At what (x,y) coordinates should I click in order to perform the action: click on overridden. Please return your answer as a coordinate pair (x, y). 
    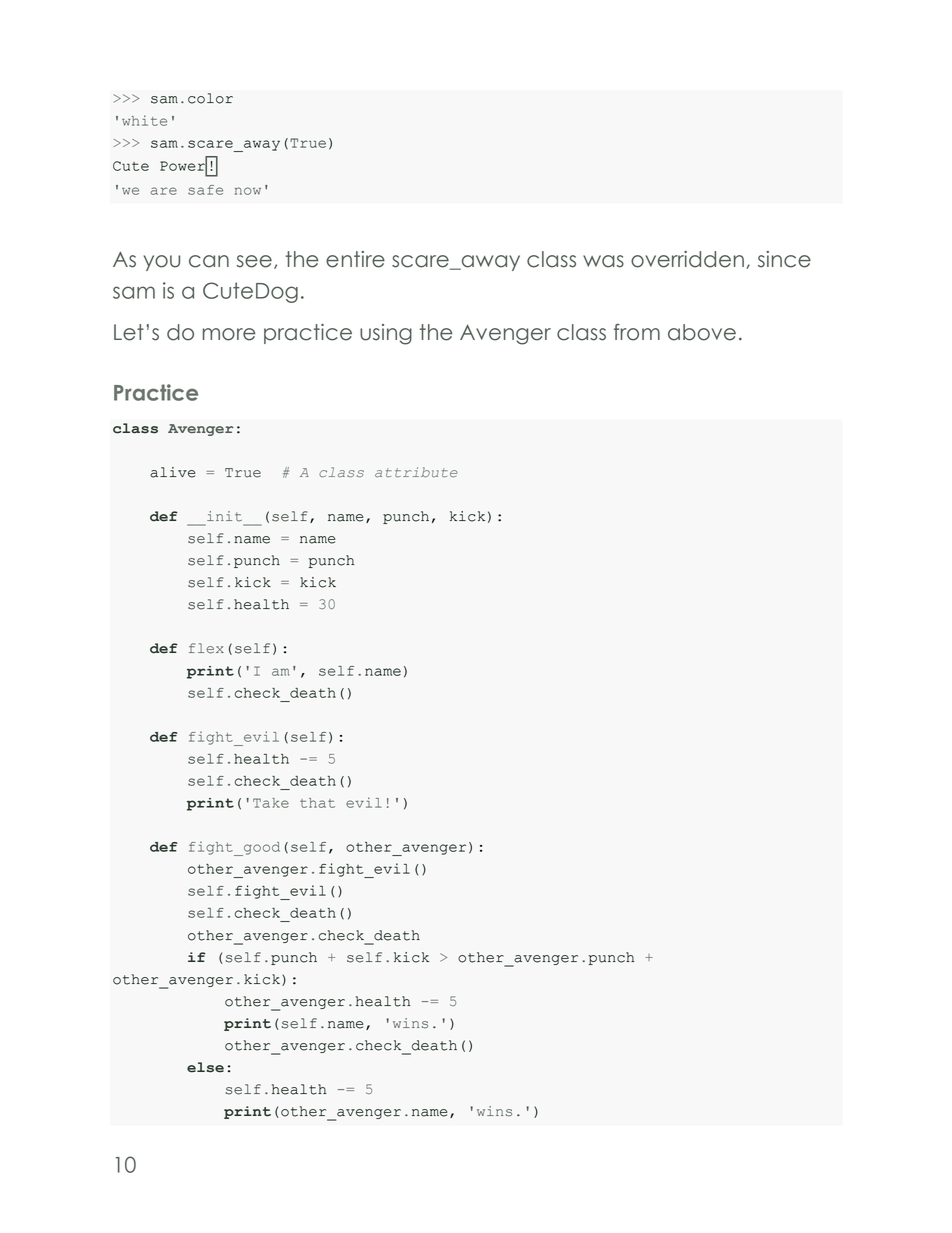
    Looking at the image, I should click on (687, 259).
